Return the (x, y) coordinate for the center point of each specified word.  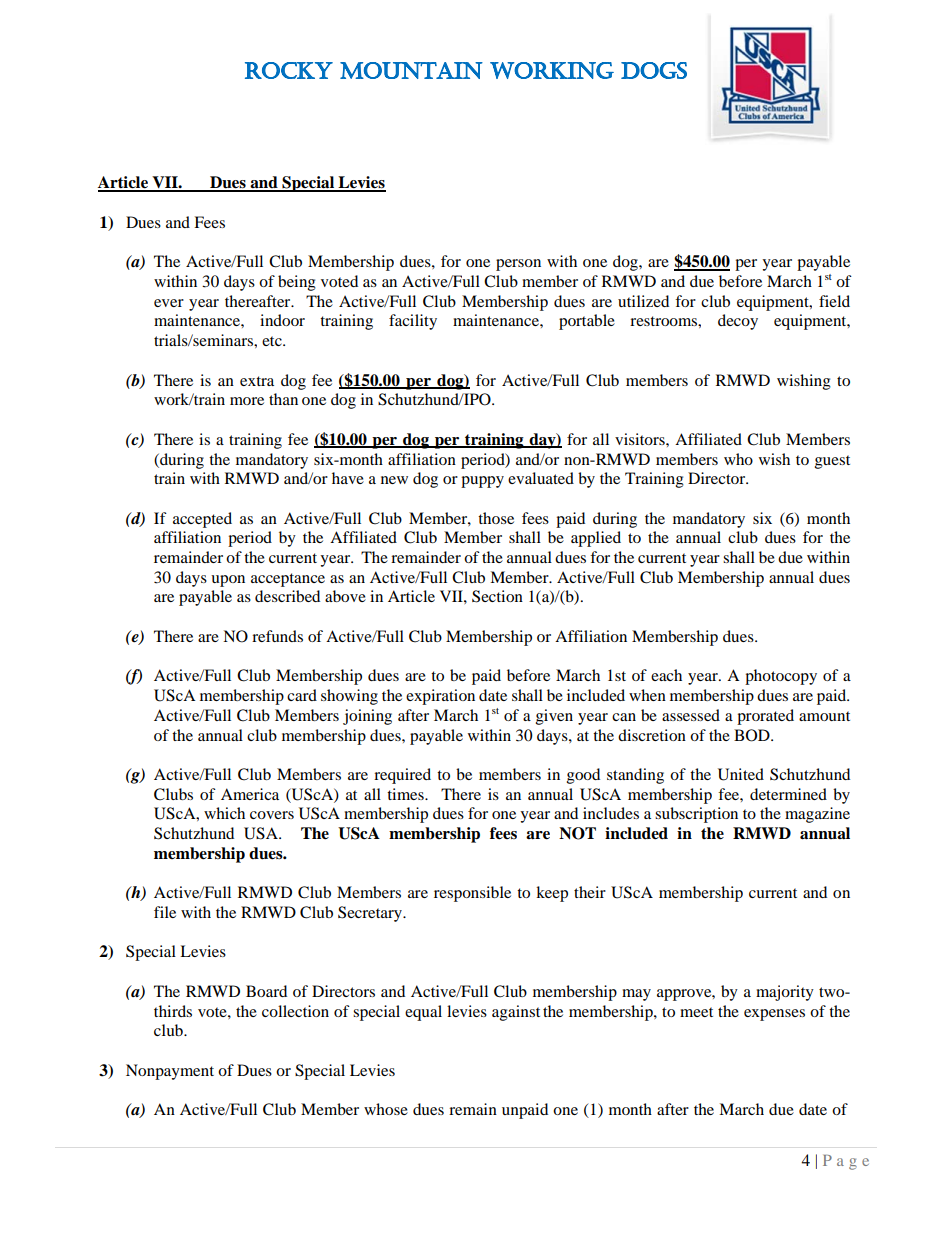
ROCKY (289, 70)
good (583, 776)
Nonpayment (170, 1072)
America (250, 794)
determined (788, 794)
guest (832, 462)
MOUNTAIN (411, 70)
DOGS (654, 70)
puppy (482, 482)
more (247, 401)
